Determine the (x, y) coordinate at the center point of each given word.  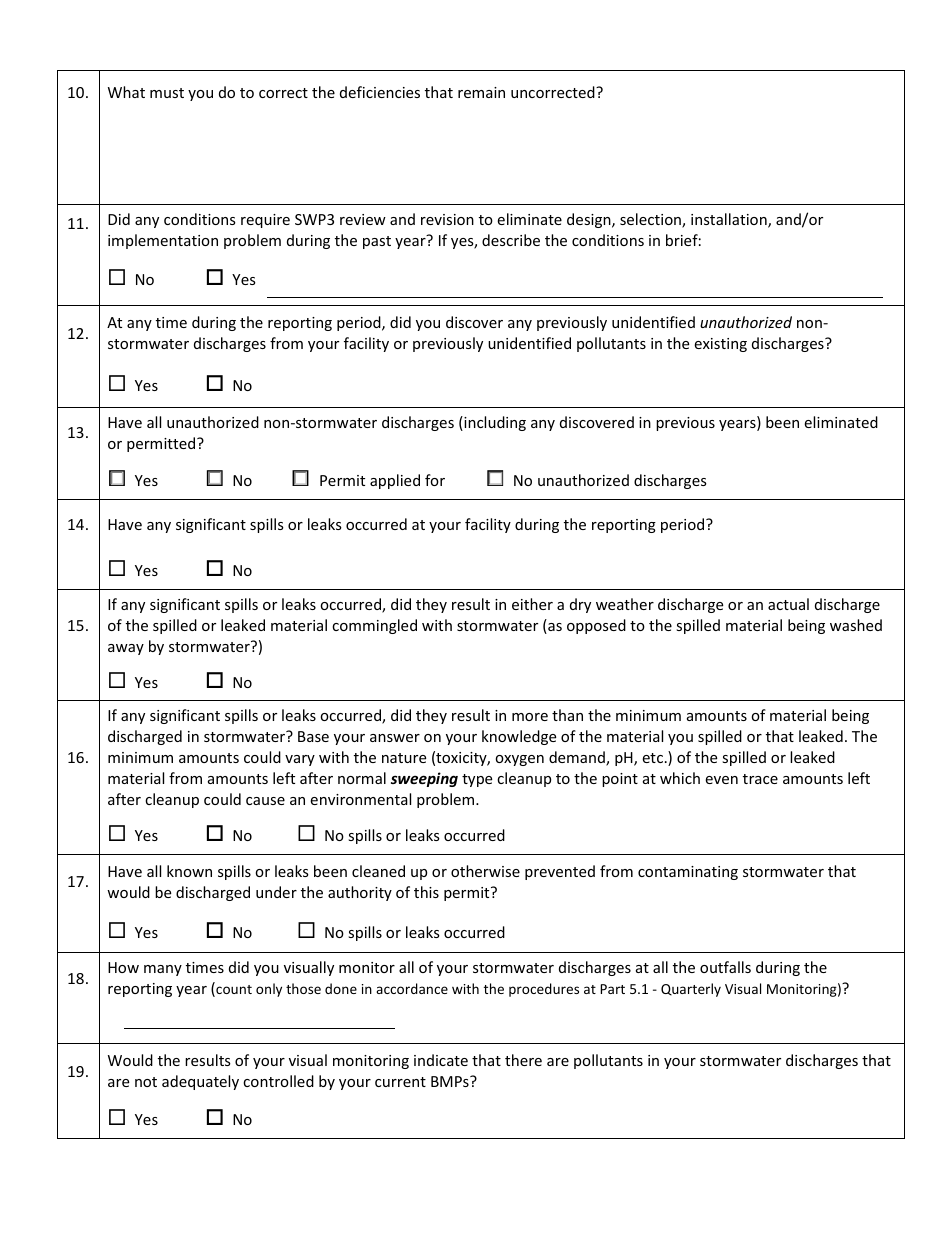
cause (265, 801)
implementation (163, 241)
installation (730, 220)
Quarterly (691, 990)
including (494, 423)
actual (788, 604)
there (523, 1060)
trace (760, 779)
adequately (200, 1082)
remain (481, 92)
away (126, 649)
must (167, 93)
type (477, 780)
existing (720, 345)
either (532, 604)
